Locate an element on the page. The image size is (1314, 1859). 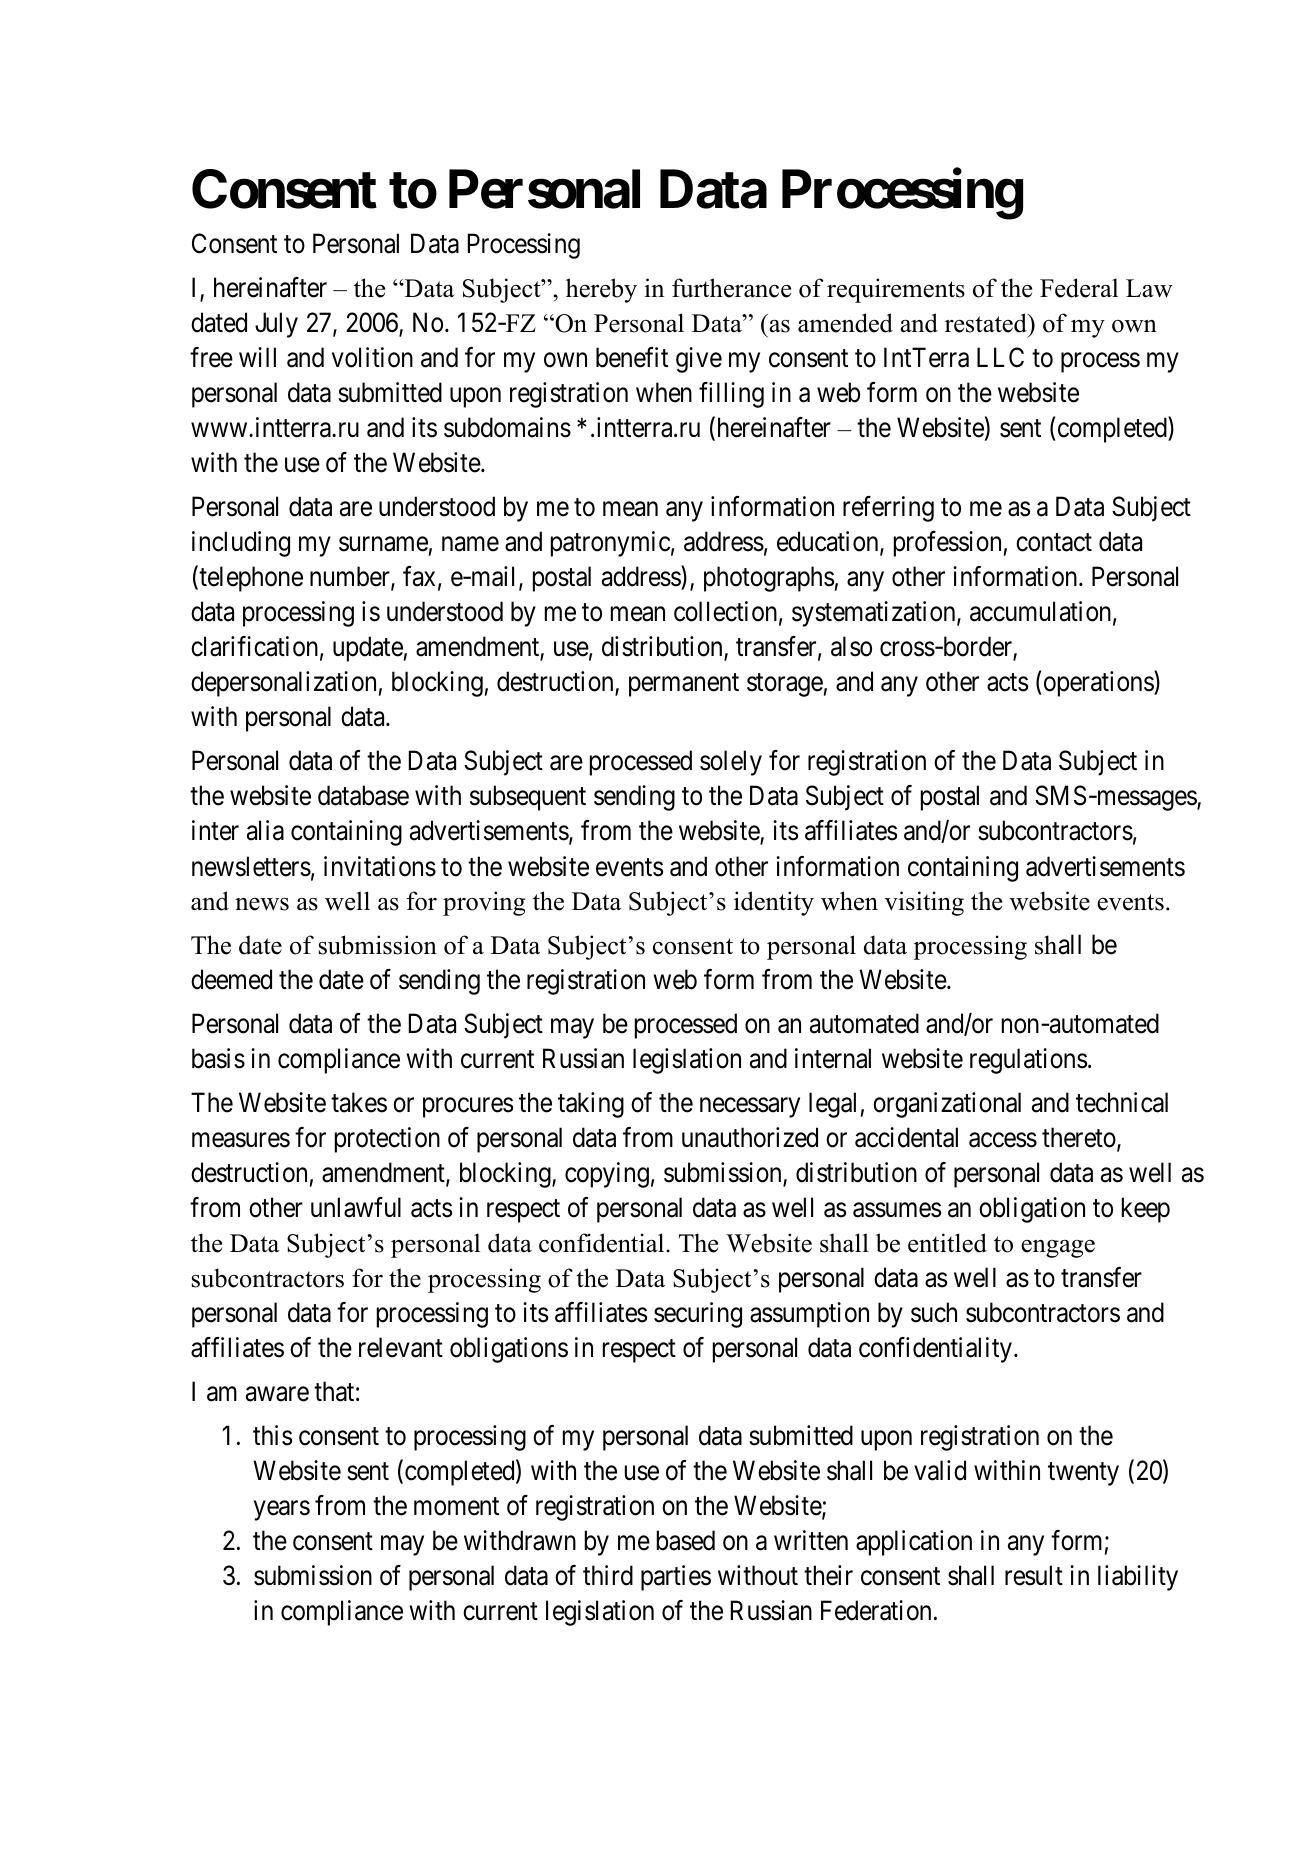
July is located at coordinates (276, 325).
